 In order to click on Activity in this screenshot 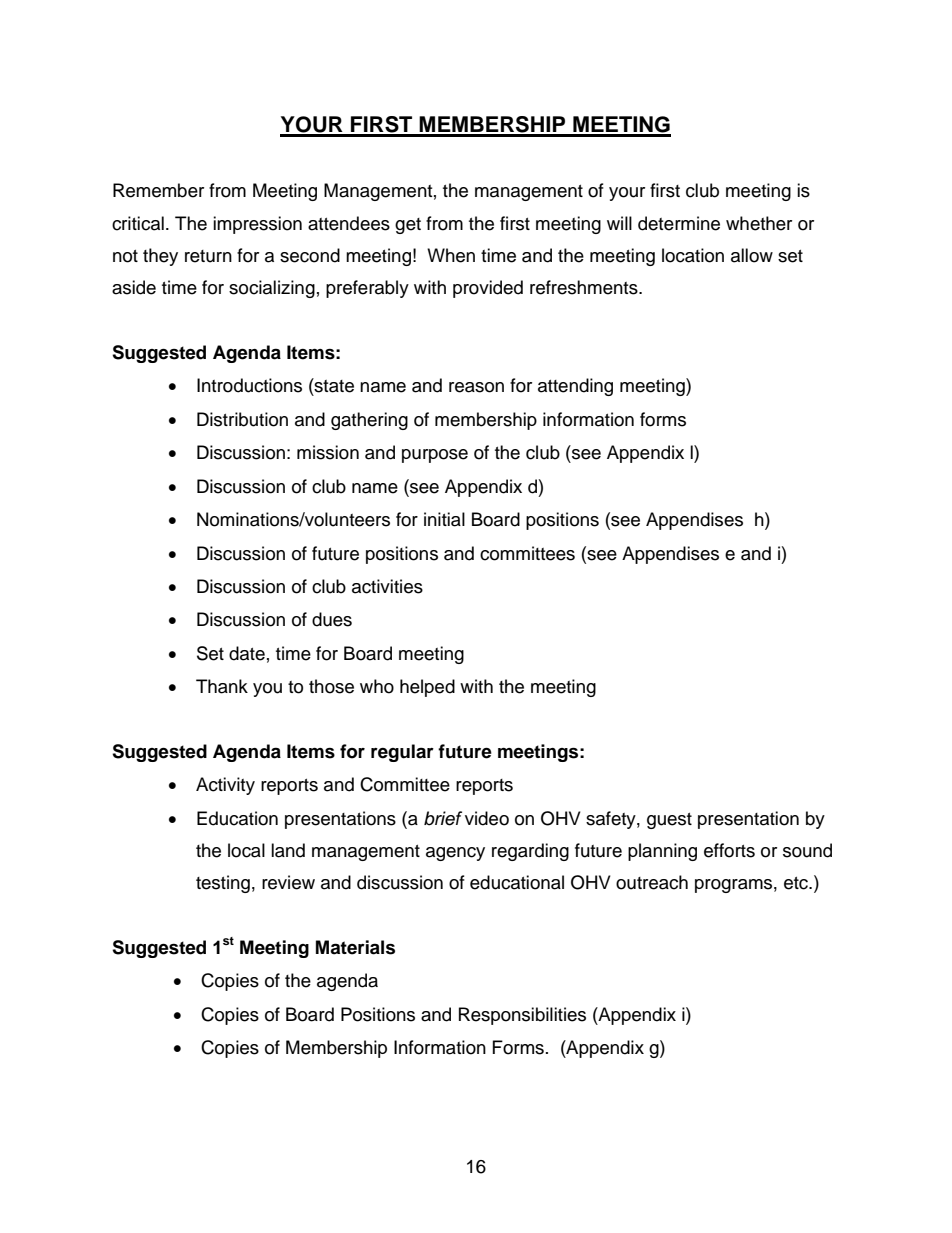, I will do `click(225, 786)`.
